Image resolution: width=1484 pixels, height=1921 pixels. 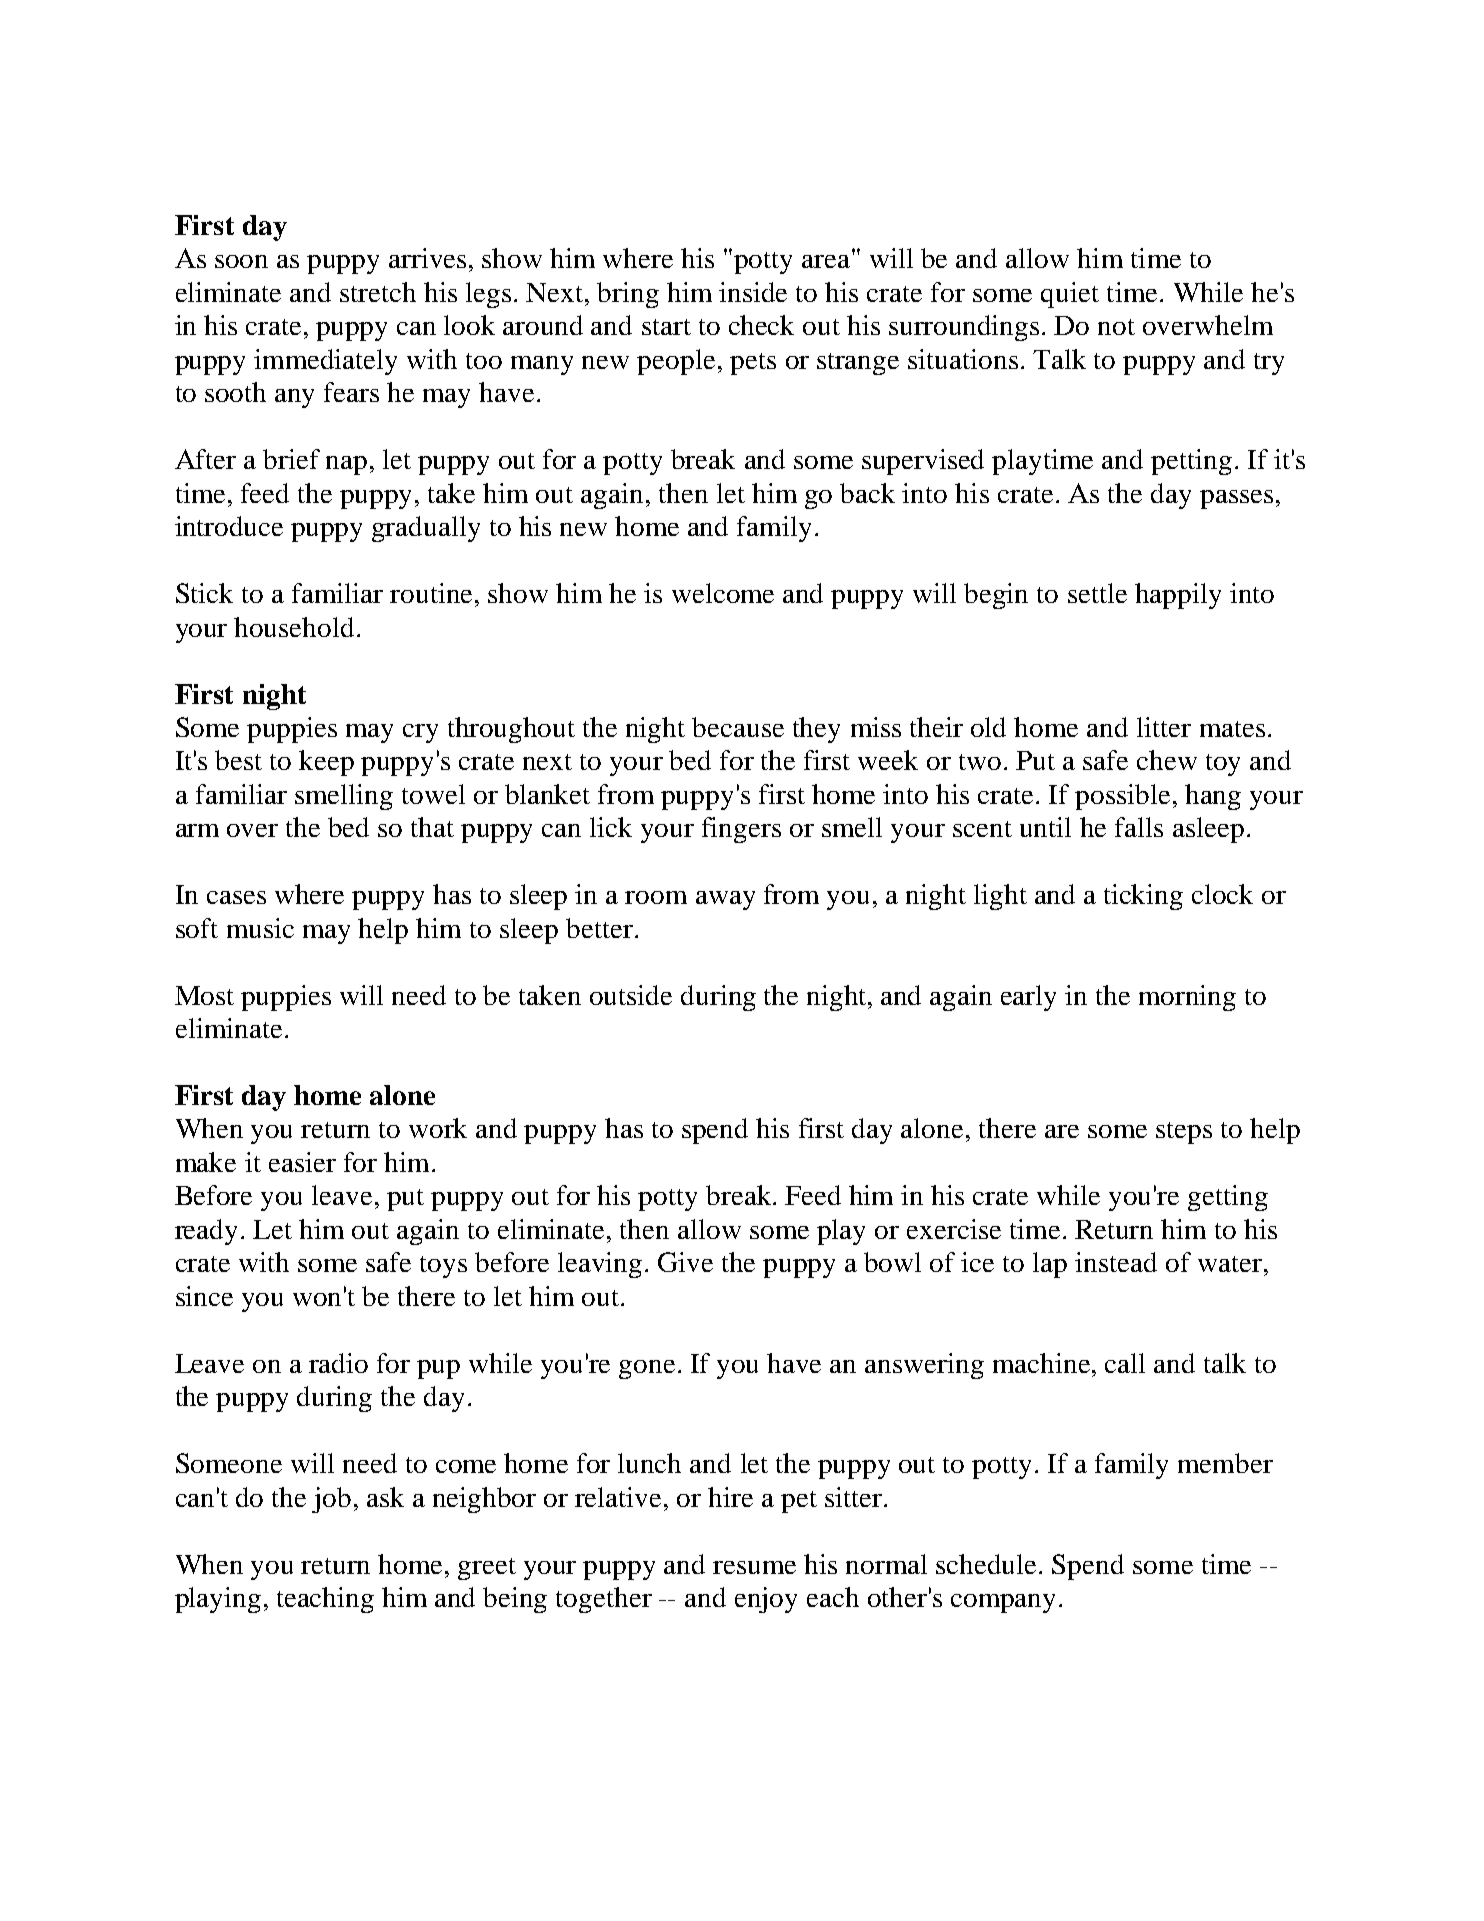 What do you see at coordinates (378, 292) in the screenshot?
I see `stretch` at bounding box center [378, 292].
